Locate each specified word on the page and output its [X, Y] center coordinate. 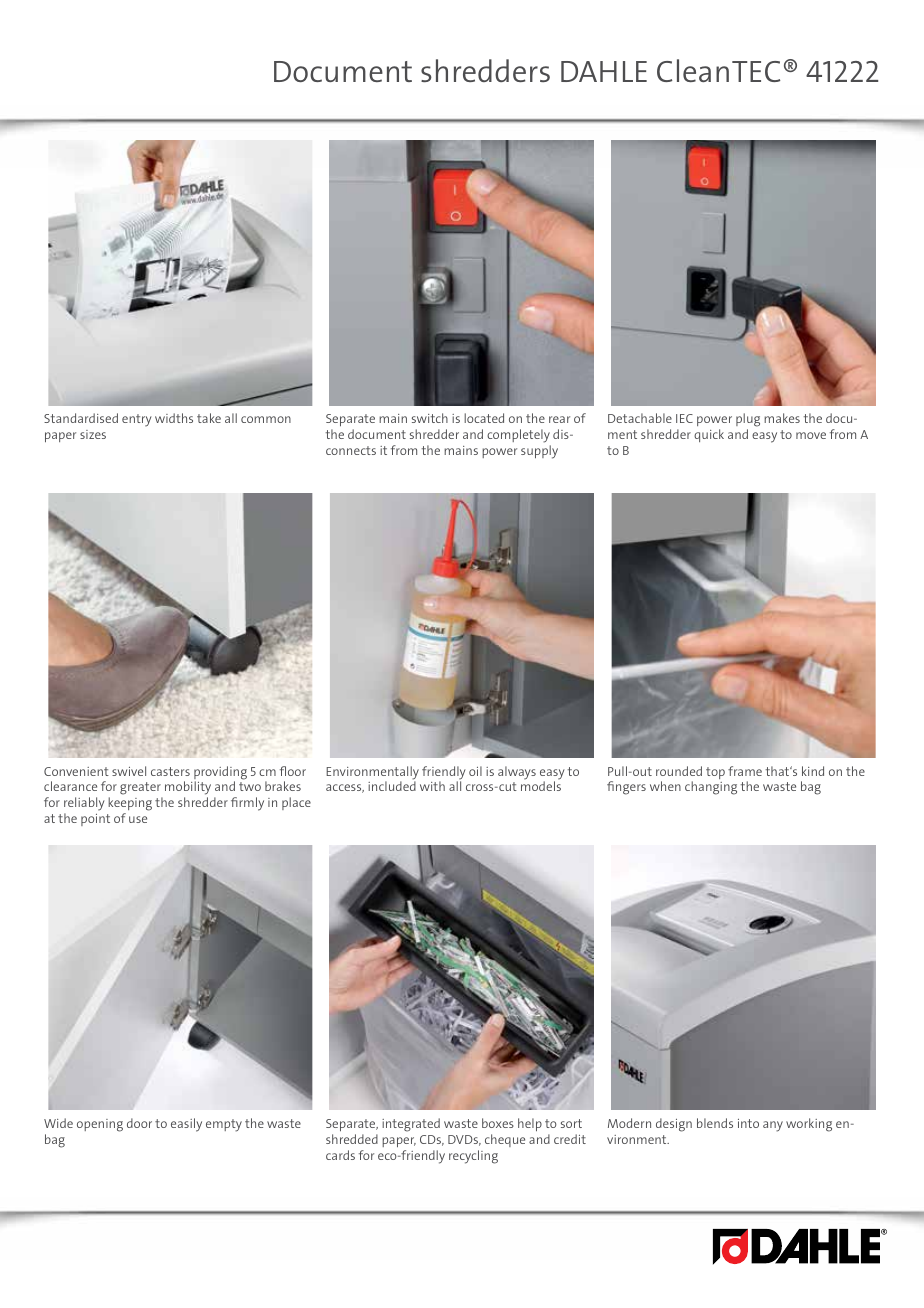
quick [709, 435]
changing [711, 788]
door [139, 1123]
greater [141, 790]
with [432, 786]
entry [137, 420]
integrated [411, 1125]
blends [715, 1123]
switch [430, 418]
